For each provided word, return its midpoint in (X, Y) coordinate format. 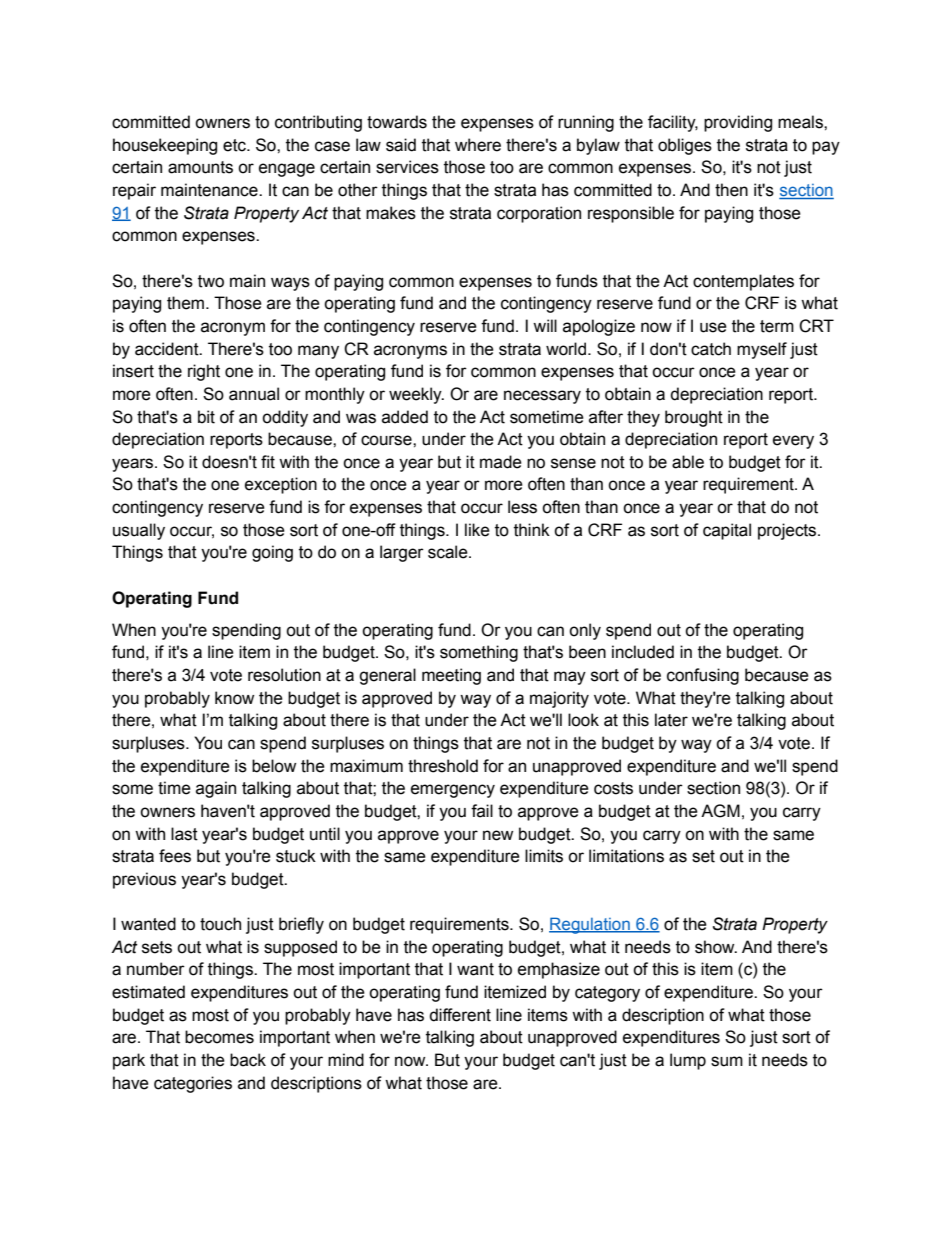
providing (738, 123)
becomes (219, 1037)
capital (727, 531)
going (272, 553)
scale (449, 552)
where (478, 145)
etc (235, 145)
